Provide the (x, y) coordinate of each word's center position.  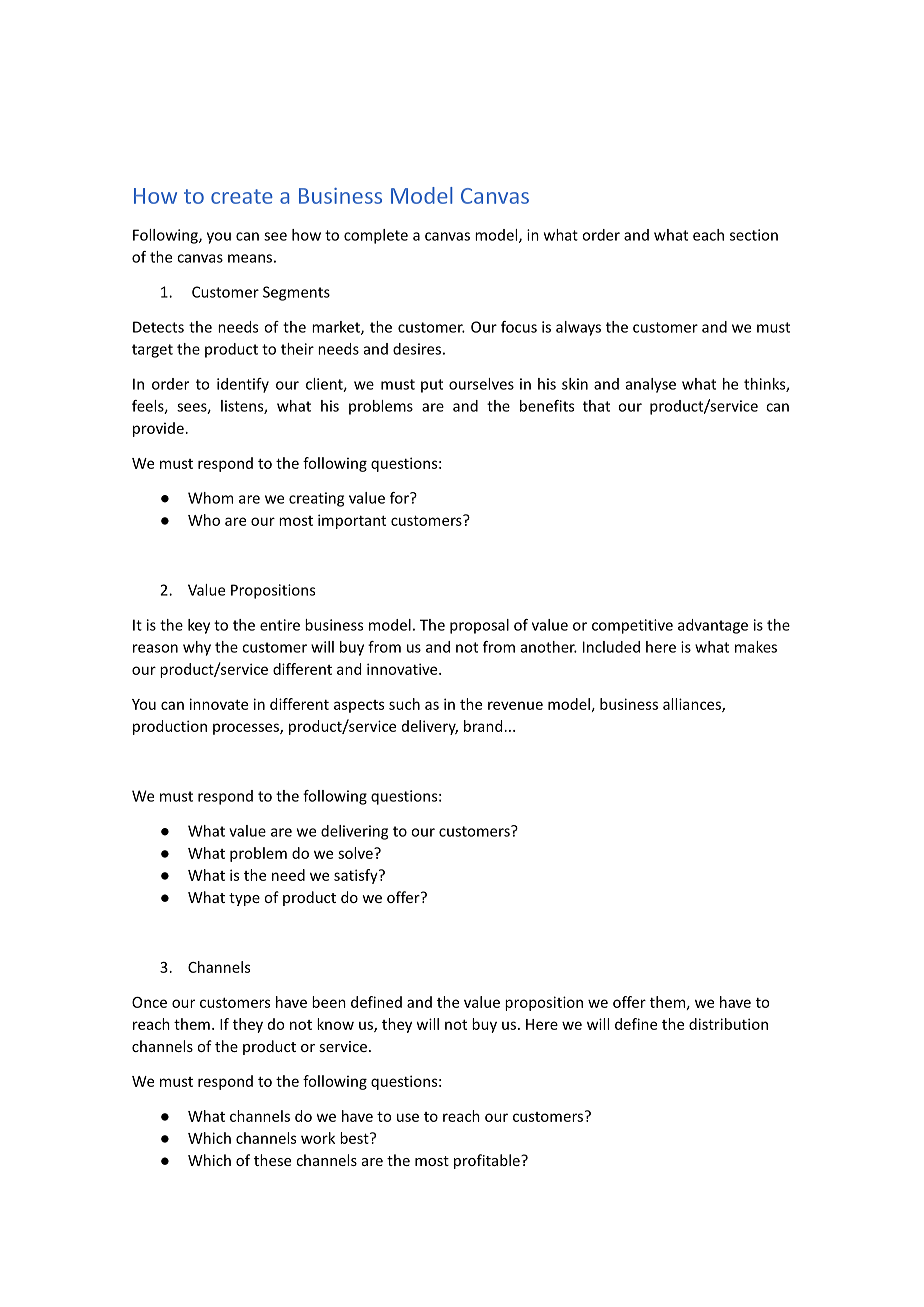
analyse (651, 385)
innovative (403, 669)
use (408, 1117)
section (754, 235)
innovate (219, 704)
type (244, 899)
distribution (728, 1024)
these (272, 1160)
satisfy (357, 876)
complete (376, 236)
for (400, 498)
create (242, 196)
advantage (713, 626)
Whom (210, 498)
